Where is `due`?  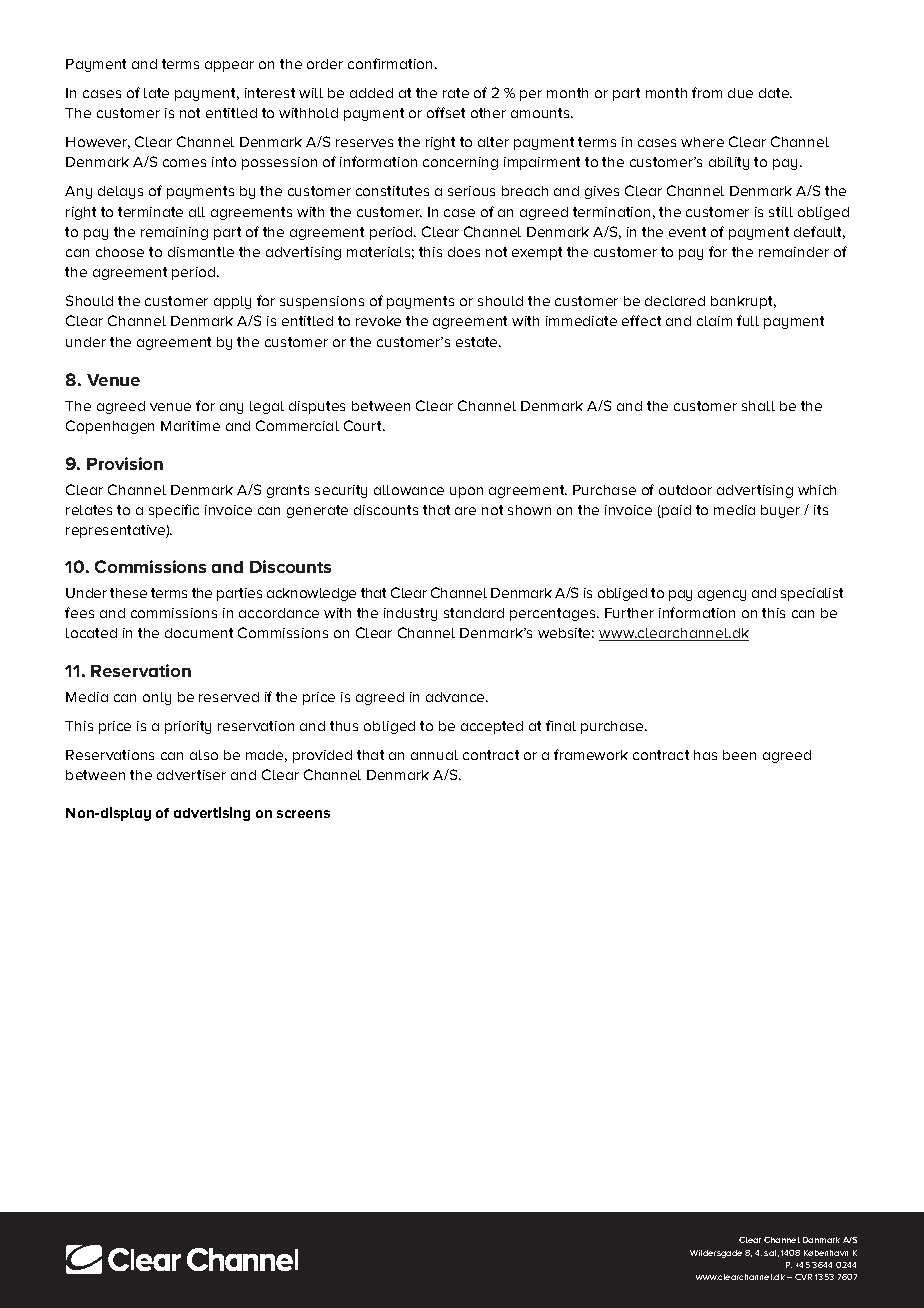 due is located at coordinates (740, 93).
